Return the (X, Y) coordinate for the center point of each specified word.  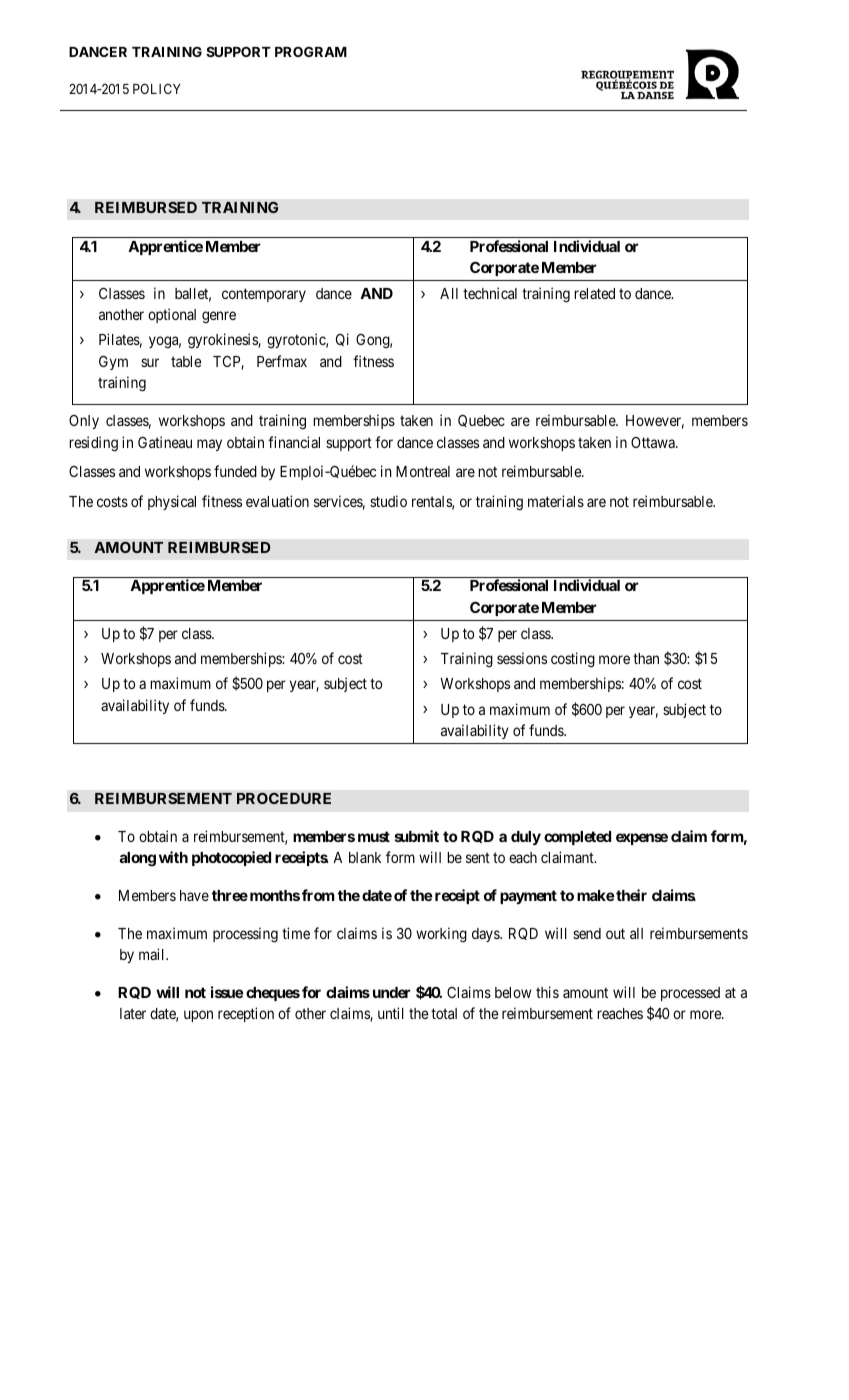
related (594, 293)
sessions (522, 658)
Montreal (423, 471)
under (391, 992)
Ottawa (654, 442)
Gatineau (165, 442)
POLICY (157, 88)
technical (490, 293)
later (133, 1013)
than (646, 658)
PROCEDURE (284, 798)
